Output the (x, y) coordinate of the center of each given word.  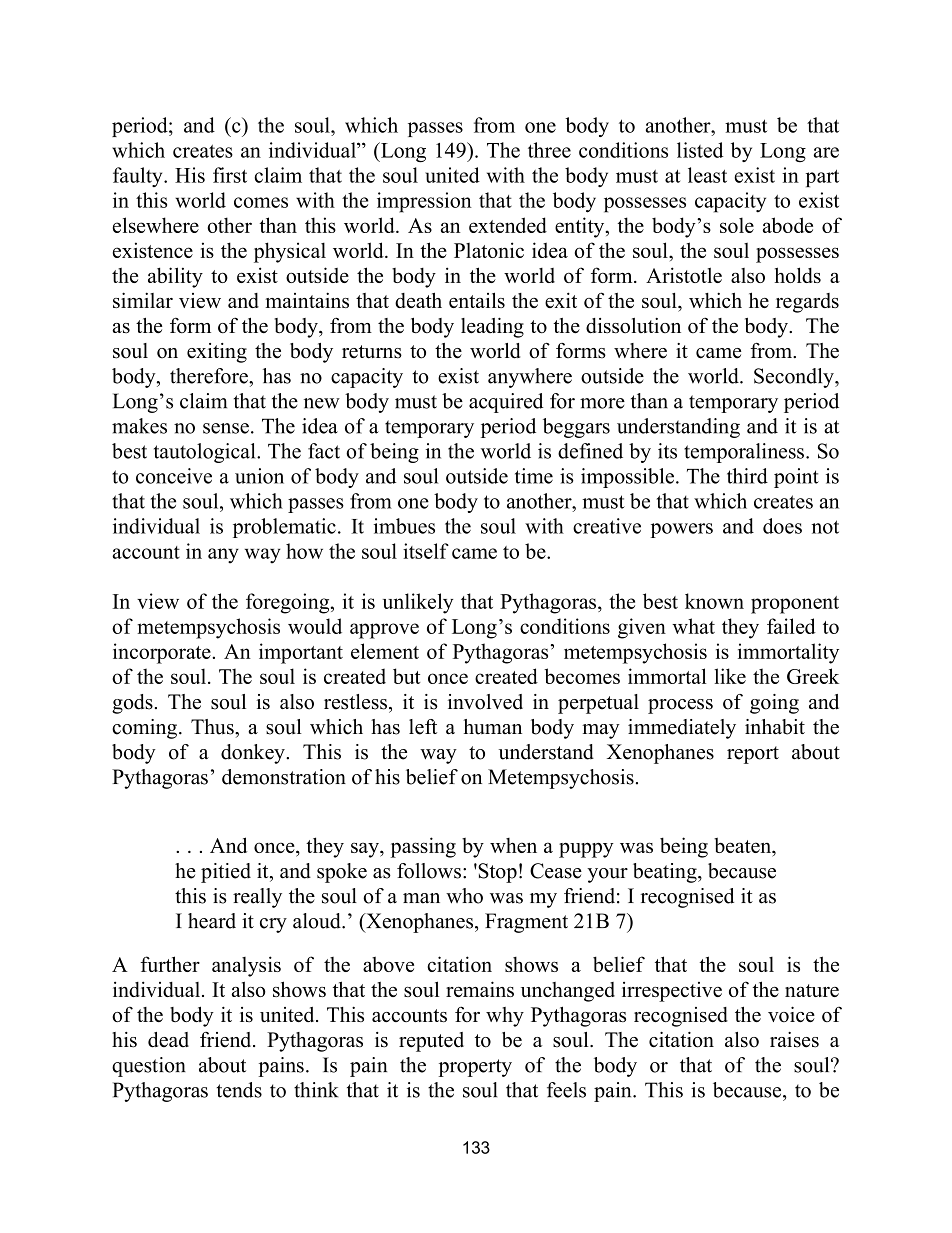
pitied (226, 873)
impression (424, 202)
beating (666, 873)
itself (426, 551)
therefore (210, 376)
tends (239, 1090)
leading (492, 327)
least (707, 175)
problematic (284, 528)
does (782, 526)
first (230, 175)
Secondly (795, 378)
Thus (213, 727)
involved (485, 702)
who (464, 896)
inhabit (775, 727)
